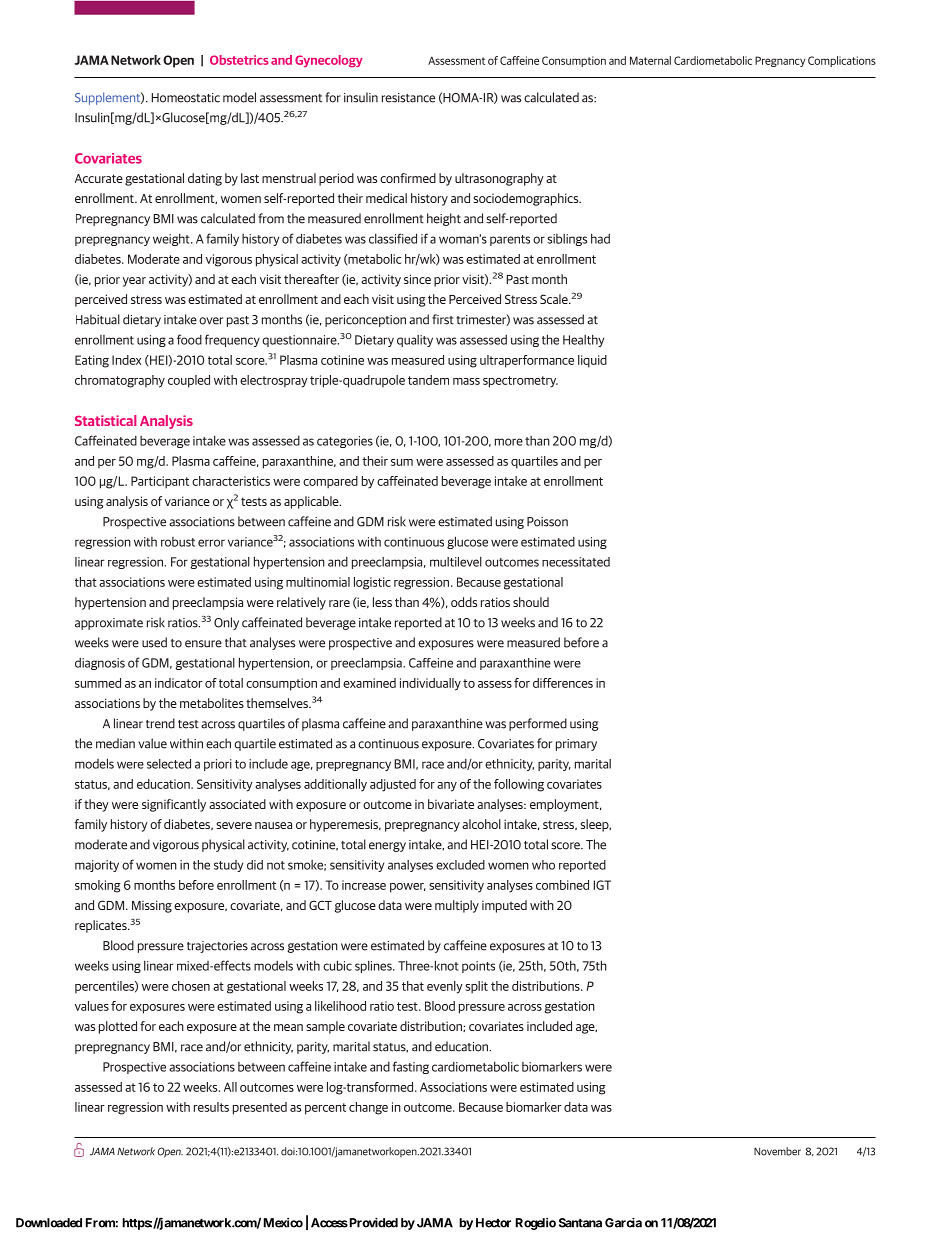 This image has width=952, height=1233. What do you see at coordinates (154, 642) in the image?
I see `used` at bounding box center [154, 642].
